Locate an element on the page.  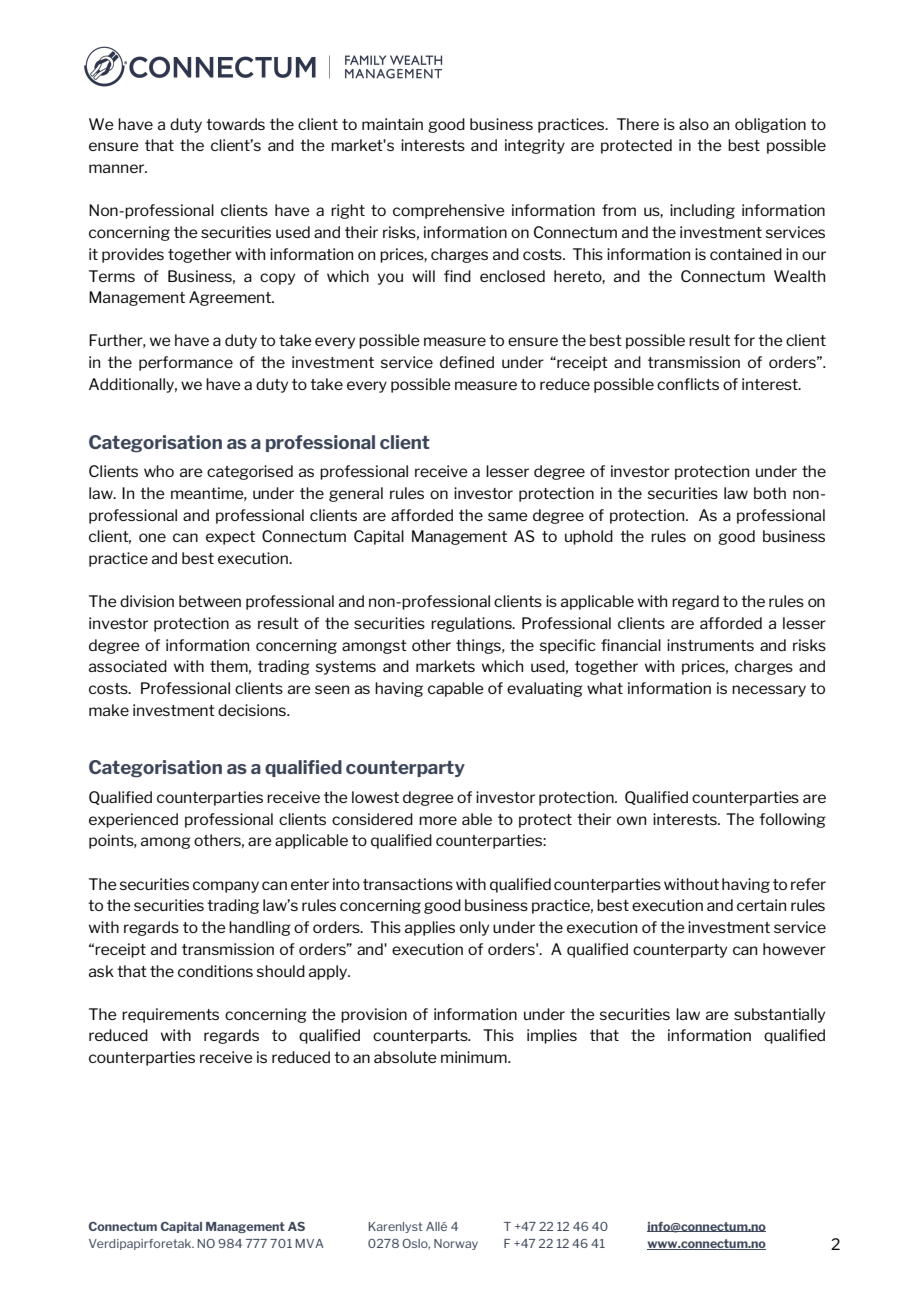
company is located at coordinates (226, 887).
